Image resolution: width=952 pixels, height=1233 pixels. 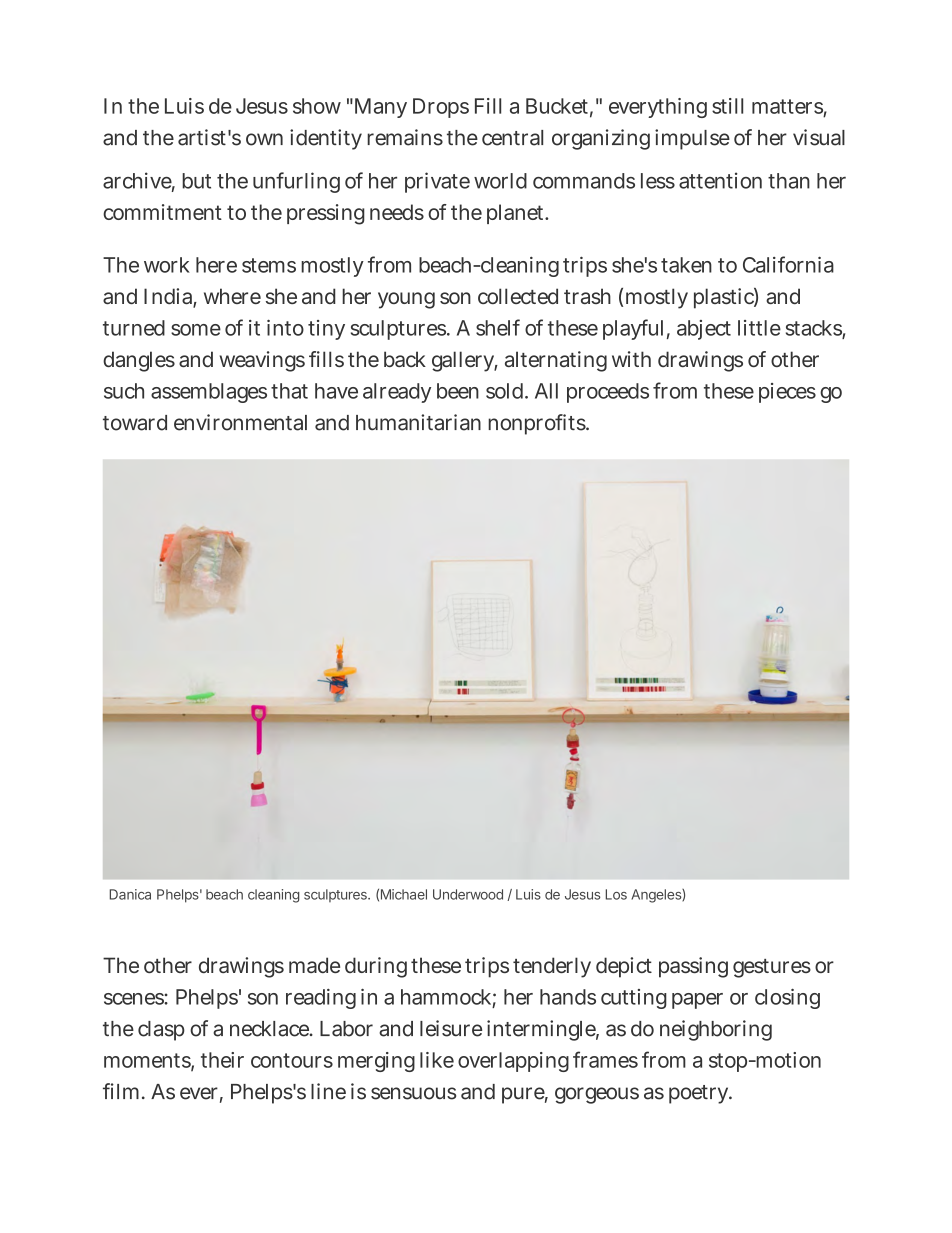 What do you see at coordinates (437, 1060) in the page?
I see `like` at bounding box center [437, 1060].
